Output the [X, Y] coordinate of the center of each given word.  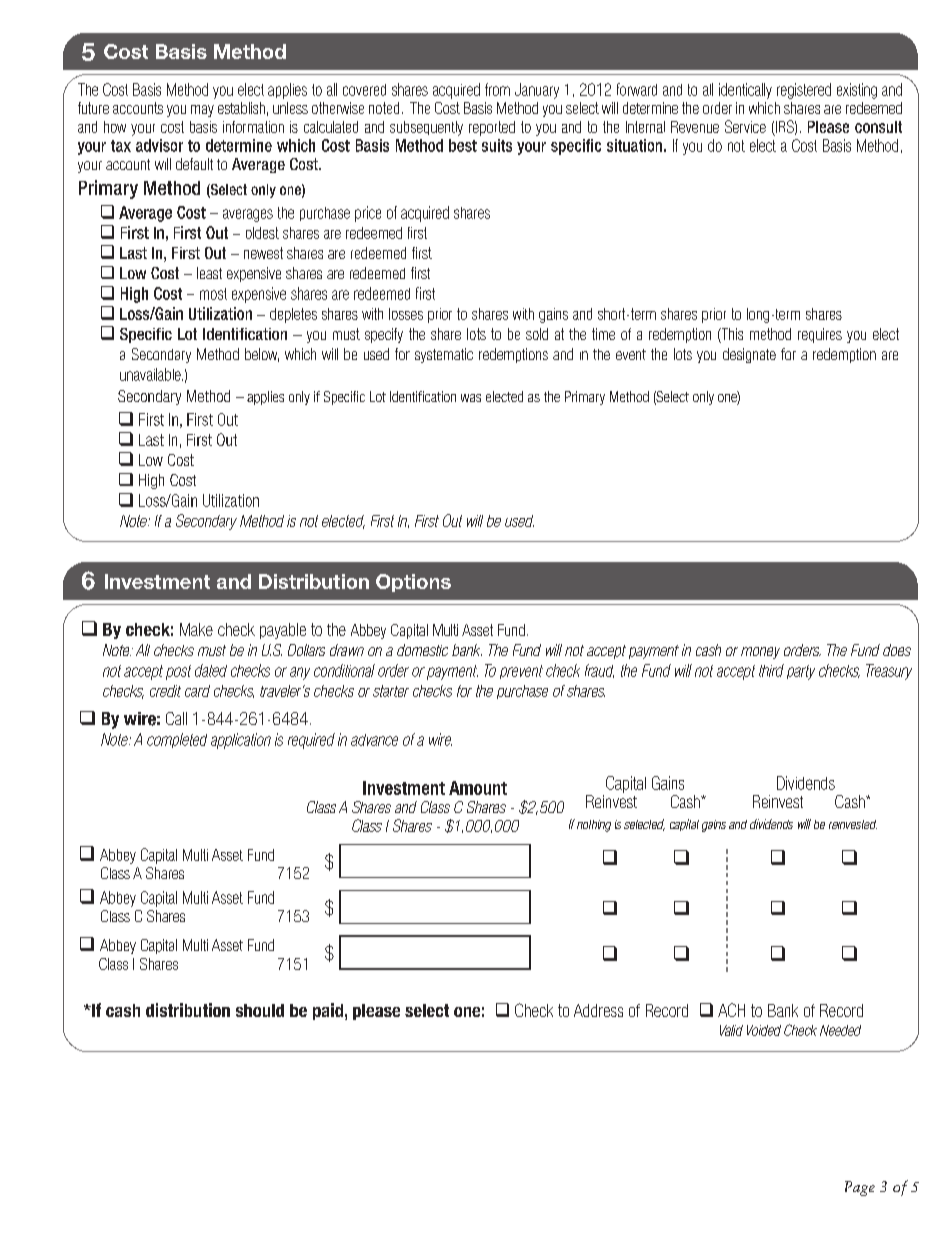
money [760, 653]
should [260, 1010]
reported [492, 128]
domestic [422, 650]
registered [804, 91]
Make [196, 629]
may [202, 111]
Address [598, 1010]
